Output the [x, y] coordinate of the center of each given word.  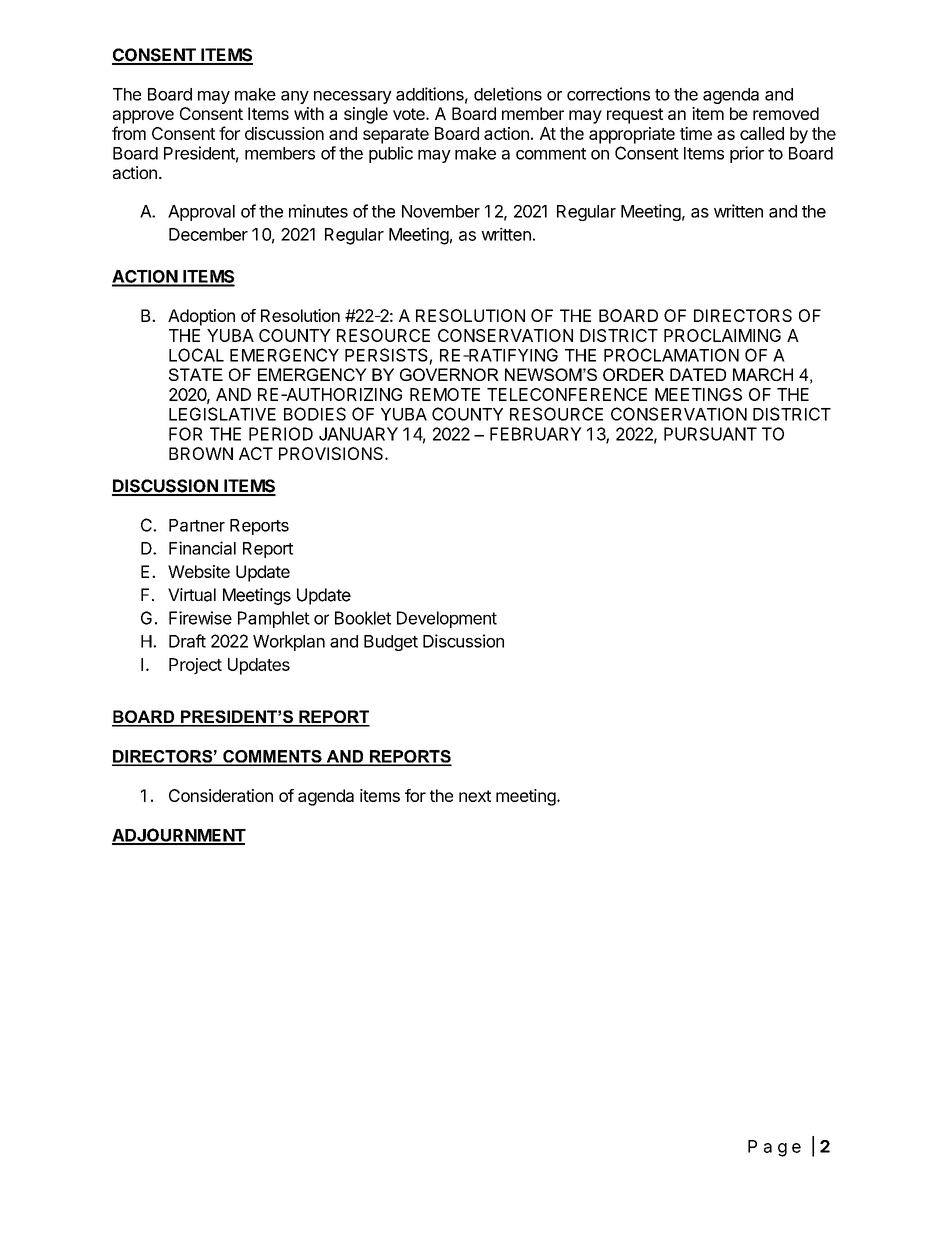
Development [447, 619]
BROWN [201, 453]
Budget [391, 643]
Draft [187, 641]
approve [143, 117]
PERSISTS [386, 355]
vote [410, 114]
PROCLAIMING [722, 335]
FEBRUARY [536, 434]
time [696, 133]
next [475, 796]
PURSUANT [710, 434]
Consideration [221, 795]
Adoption [201, 317]
